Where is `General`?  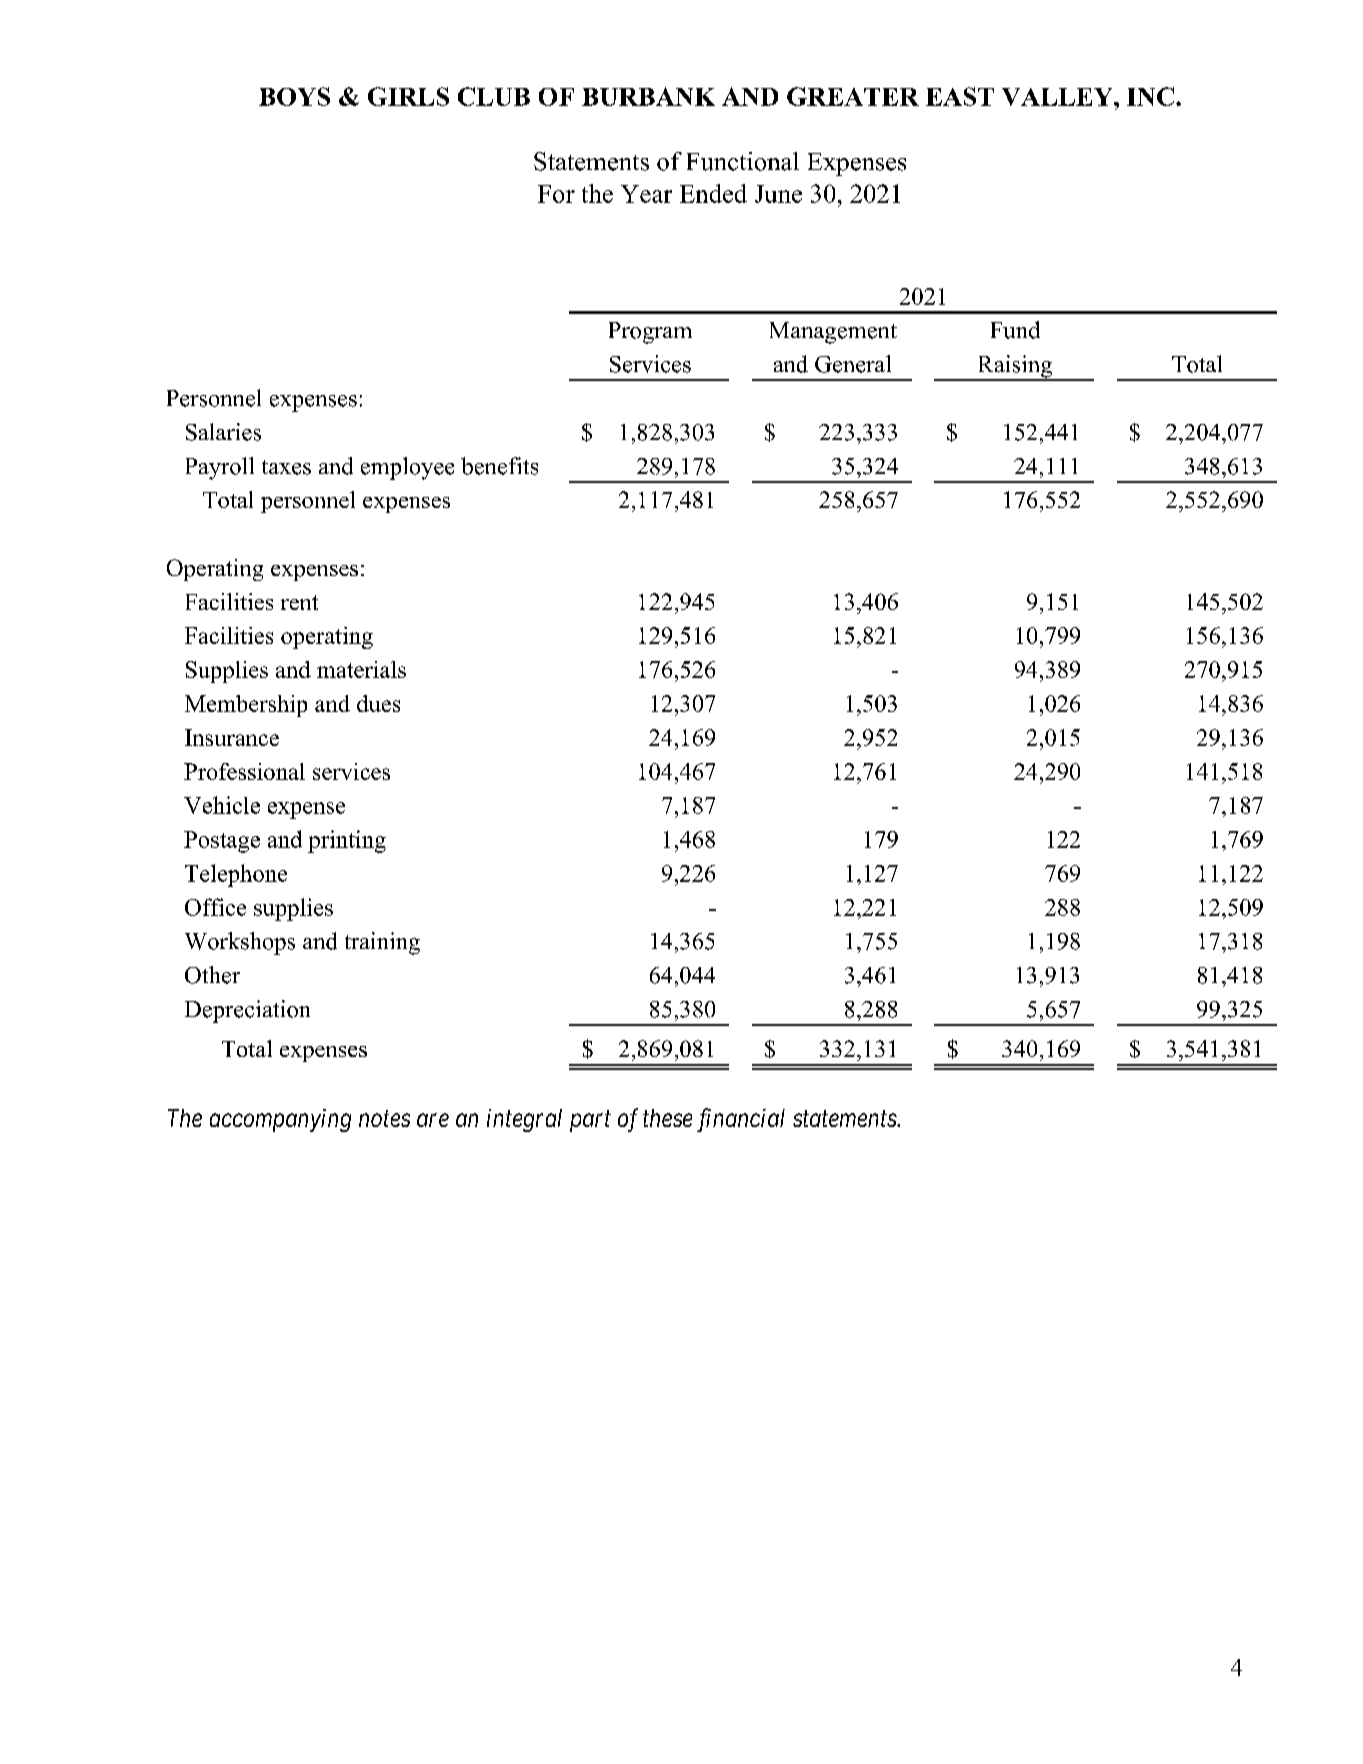
General is located at coordinates (853, 364).
